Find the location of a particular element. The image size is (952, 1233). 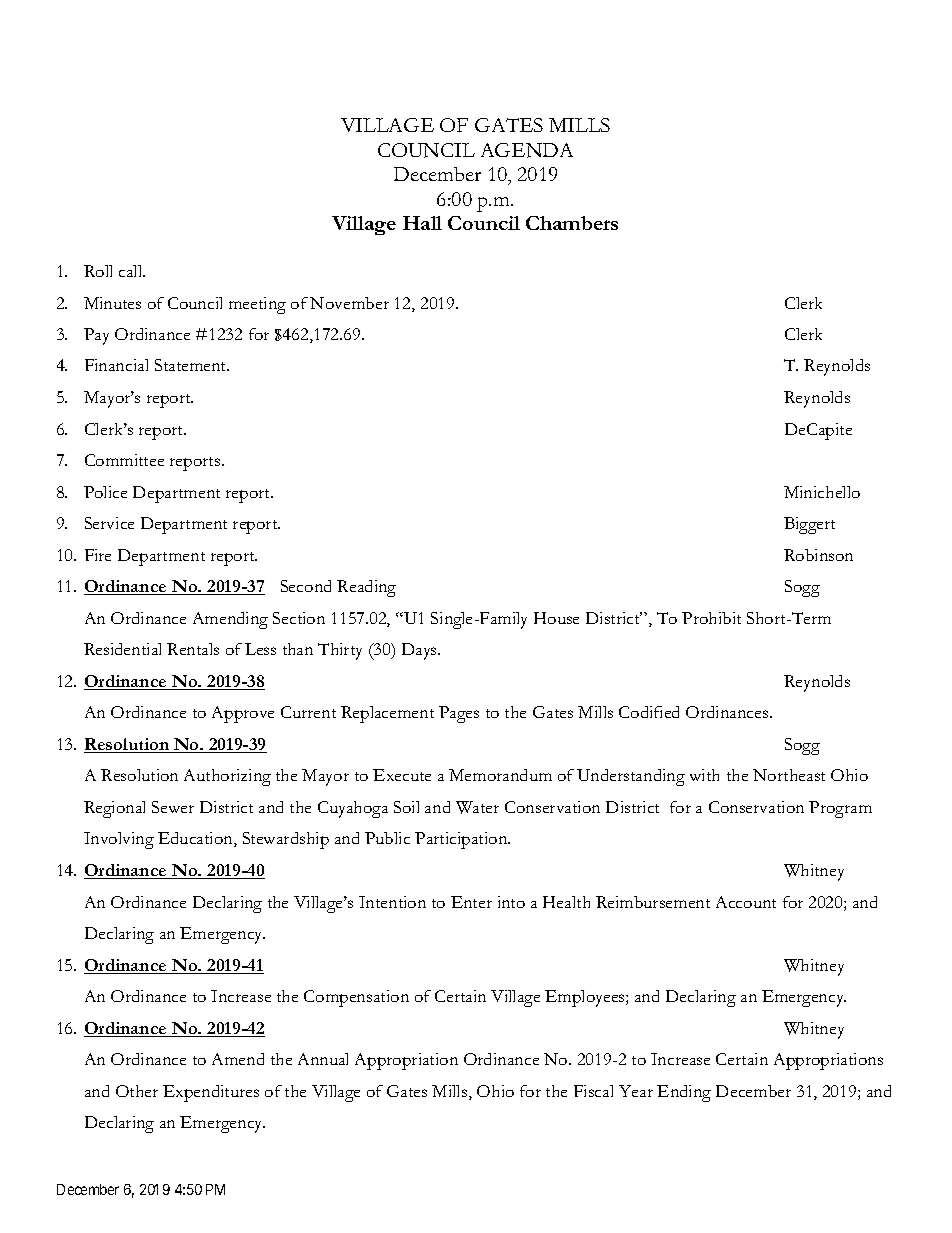

Northeast is located at coordinates (789, 775).
